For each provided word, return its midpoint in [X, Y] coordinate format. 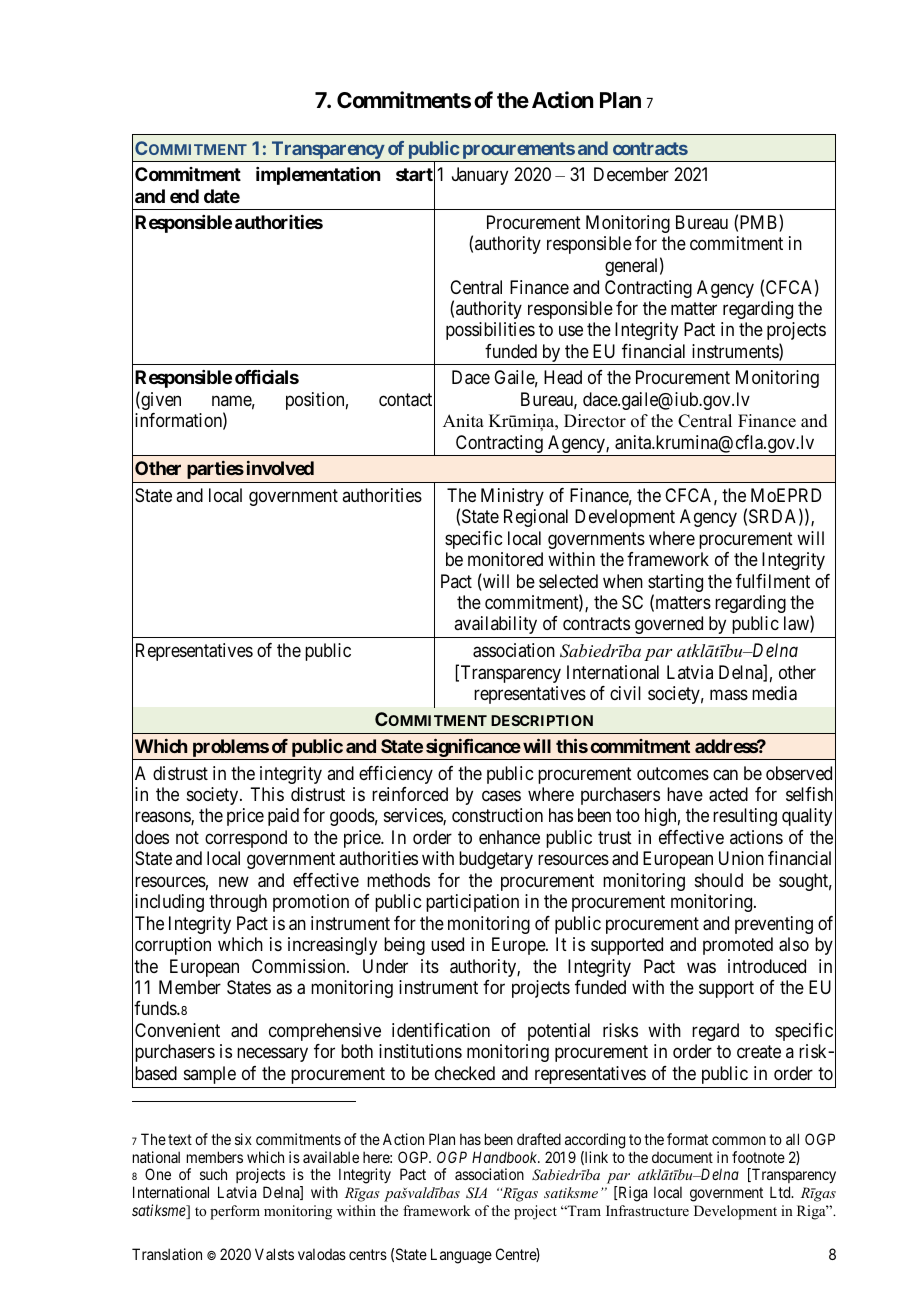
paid [283, 817]
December [631, 174]
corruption [173, 946]
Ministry [512, 497]
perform [235, 1212]
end [184, 196]
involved [280, 468]
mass [729, 694]
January [480, 176]
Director [595, 421]
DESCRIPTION [542, 720]
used [447, 944]
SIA [476, 1193]
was [701, 967]
